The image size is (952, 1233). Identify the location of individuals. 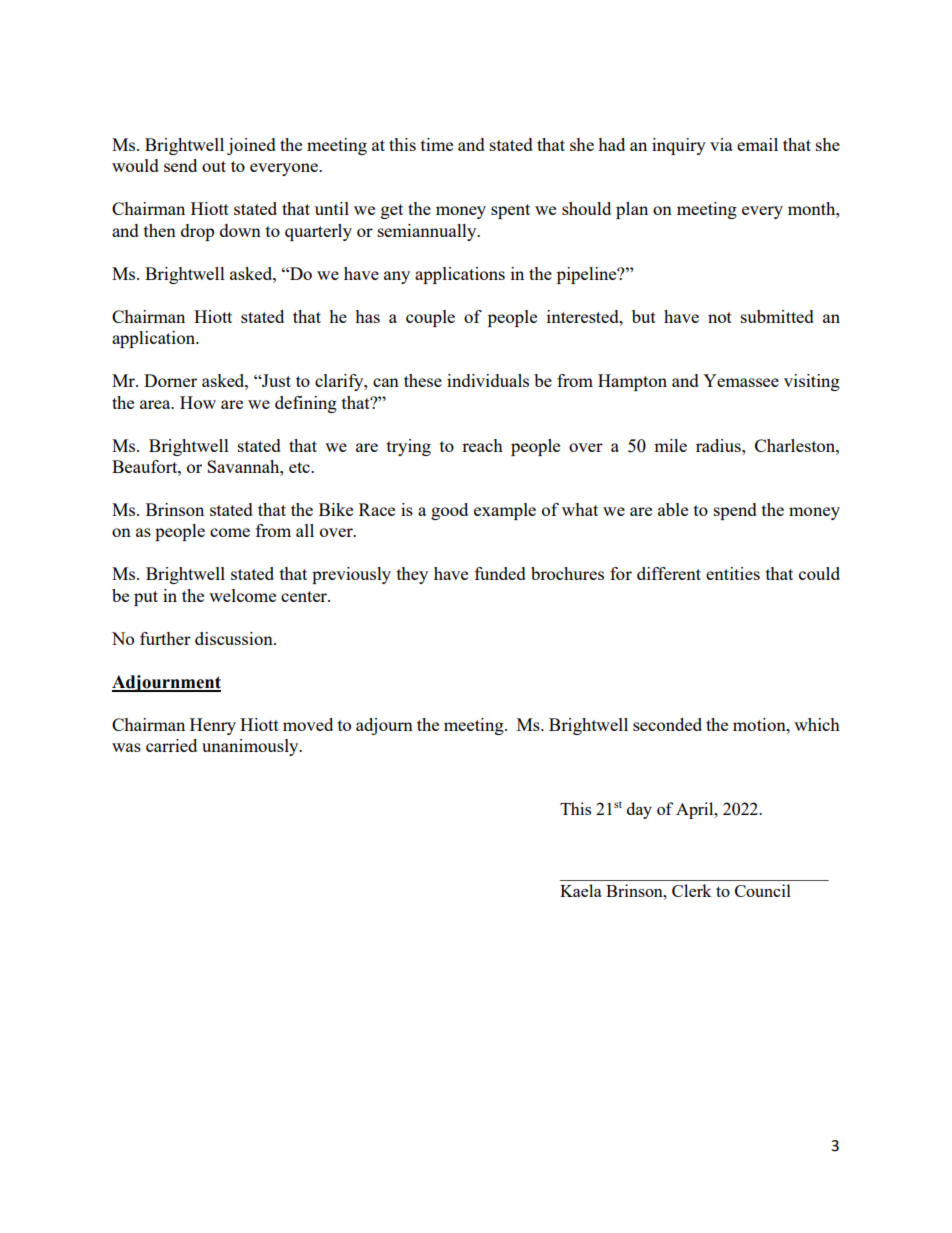
(488, 380).
